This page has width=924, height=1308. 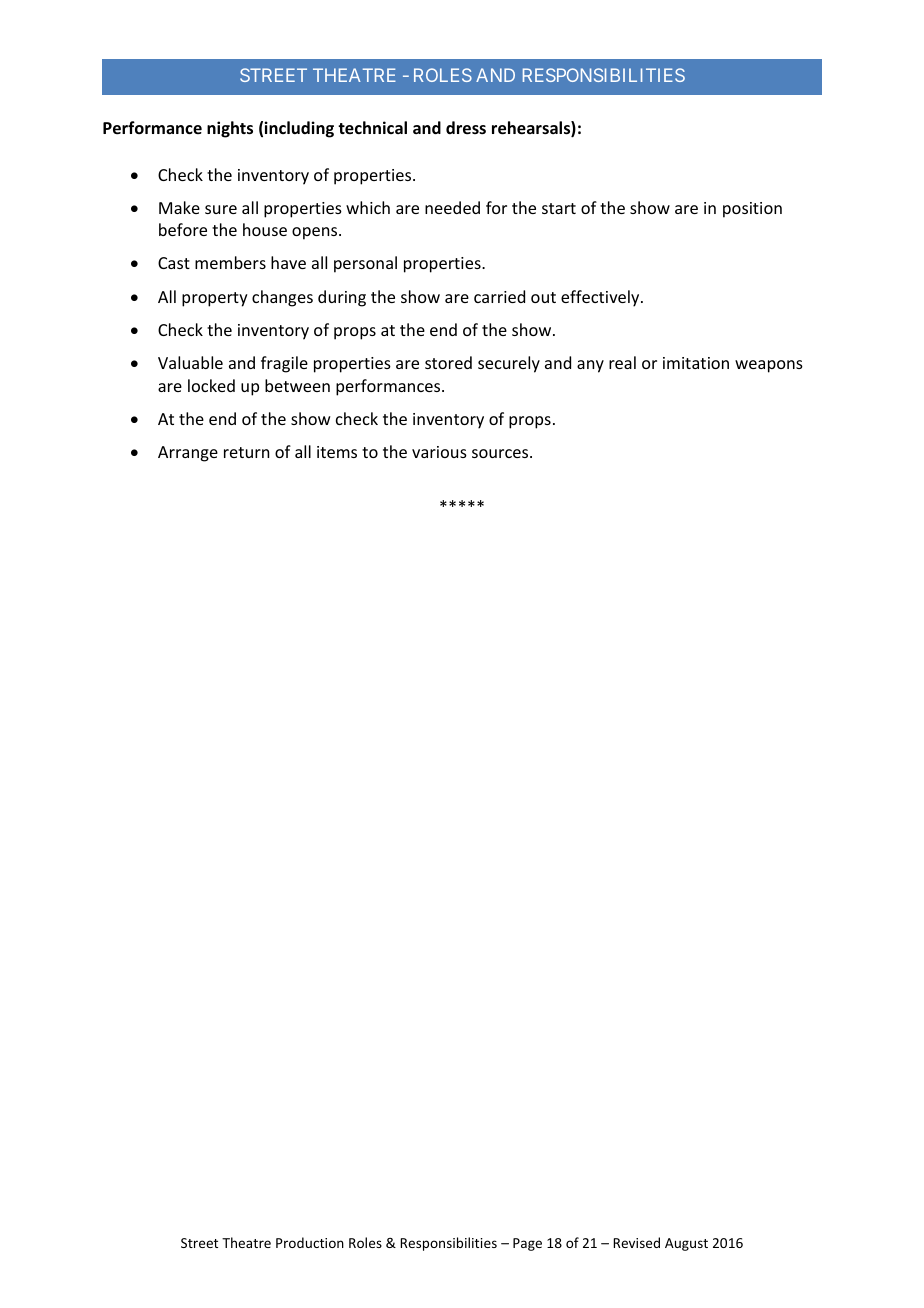 What do you see at coordinates (769, 366) in the page?
I see `weapons` at bounding box center [769, 366].
